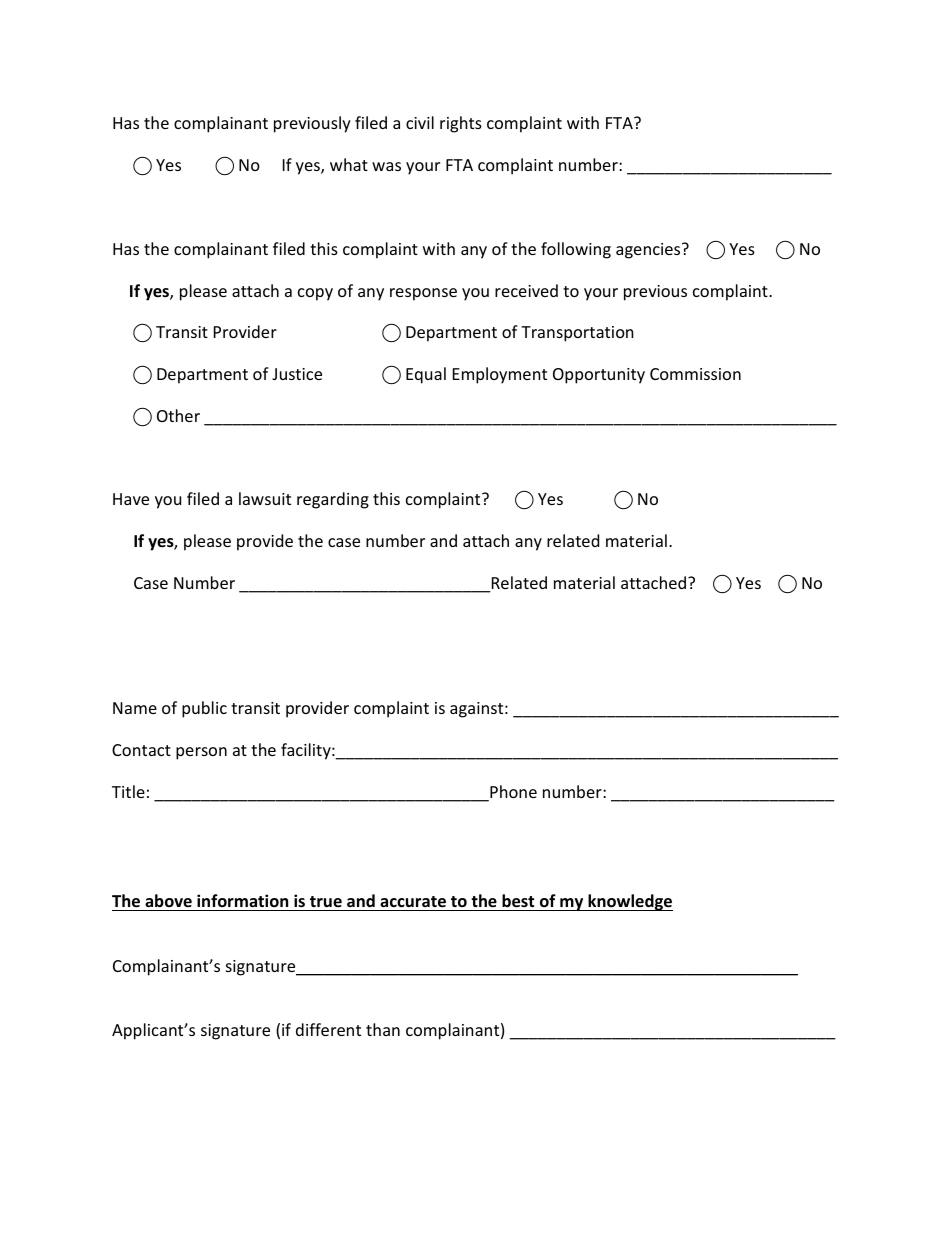 Image resolution: width=952 pixels, height=1233 pixels. Describe the element at coordinates (695, 374) in the image. I see `Commission` at that location.
